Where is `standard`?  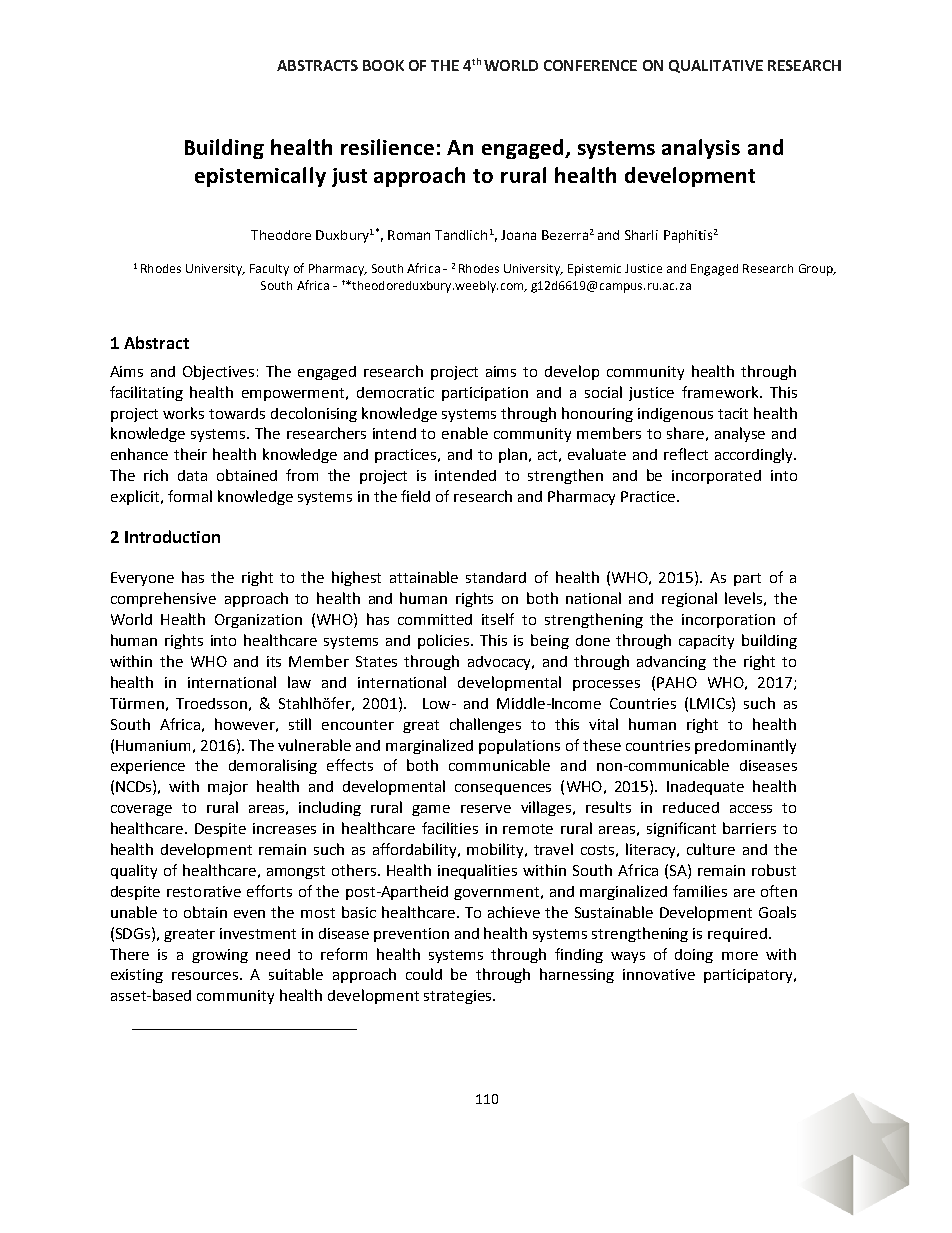 standard is located at coordinates (496, 577).
